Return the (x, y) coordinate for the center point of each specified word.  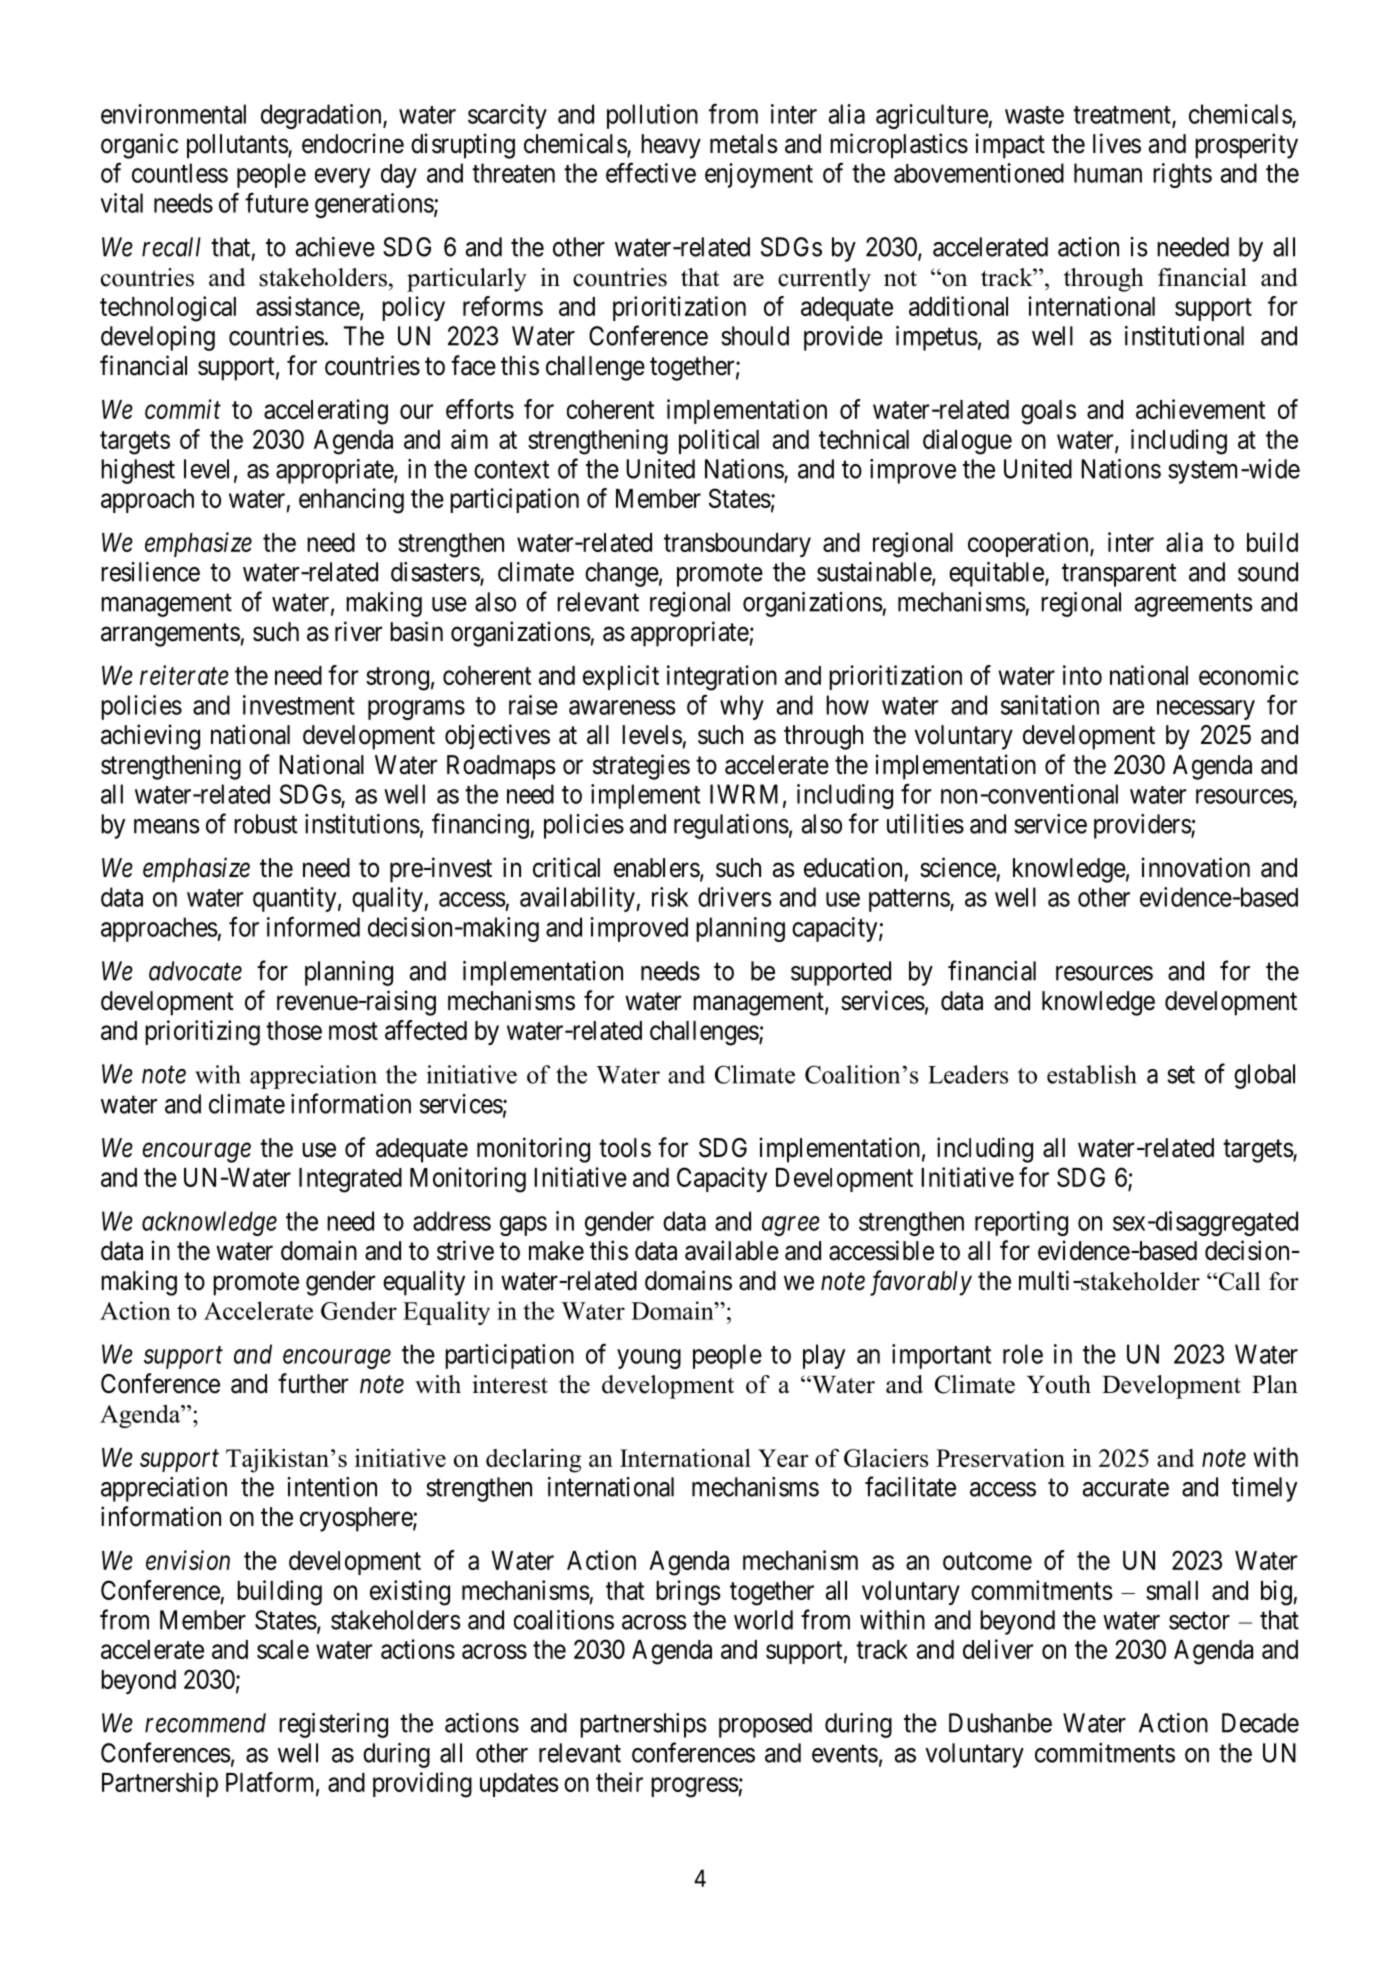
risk (670, 897)
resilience (150, 572)
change (622, 574)
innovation (1196, 867)
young (649, 1359)
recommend (205, 1723)
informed (313, 926)
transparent (1119, 575)
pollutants (238, 146)
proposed (765, 1725)
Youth (1059, 1384)
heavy (671, 146)
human (1108, 173)
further (313, 1383)
